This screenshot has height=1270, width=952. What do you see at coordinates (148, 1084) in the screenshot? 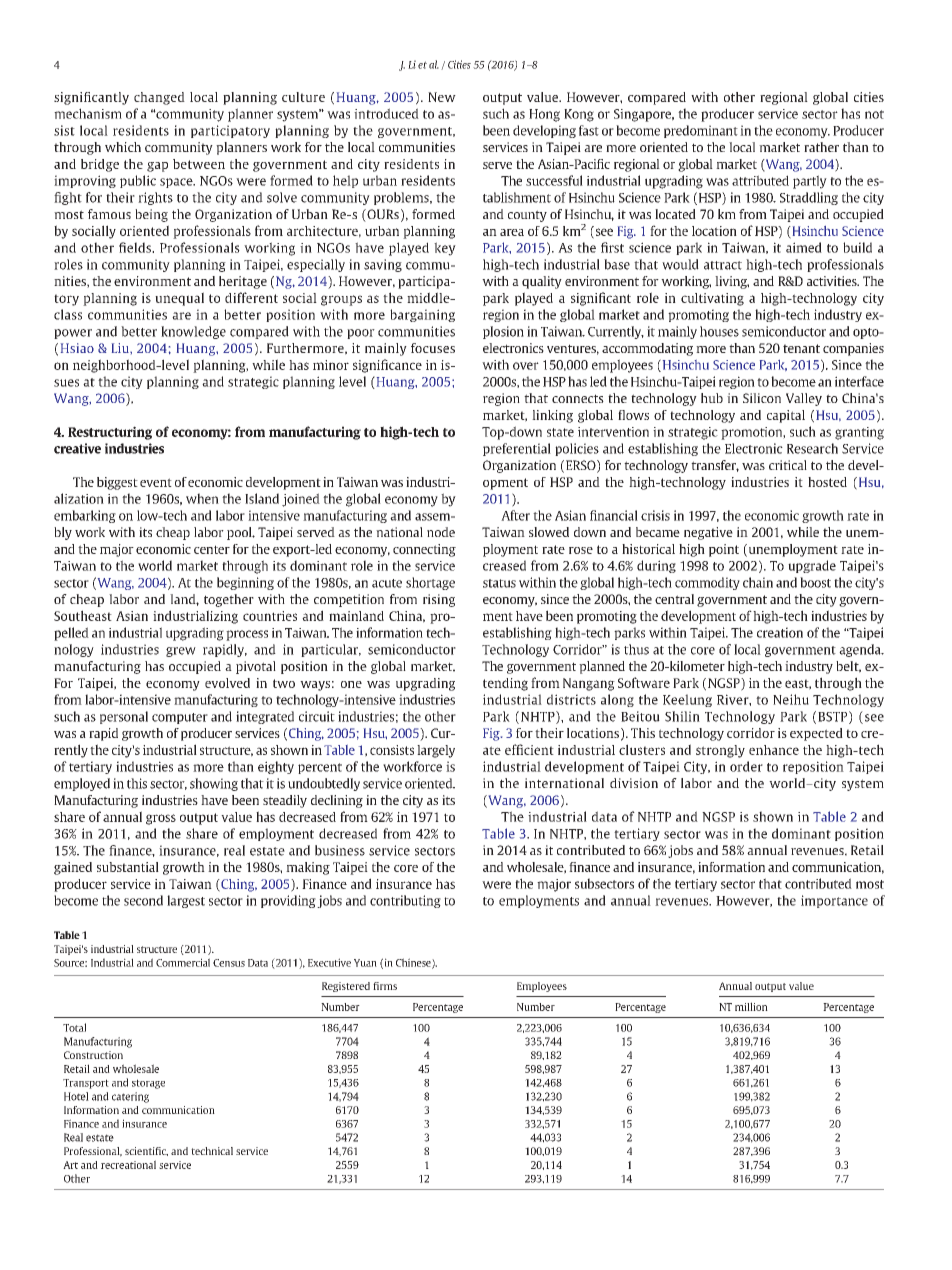
I see `storage` at bounding box center [148, 1084].
